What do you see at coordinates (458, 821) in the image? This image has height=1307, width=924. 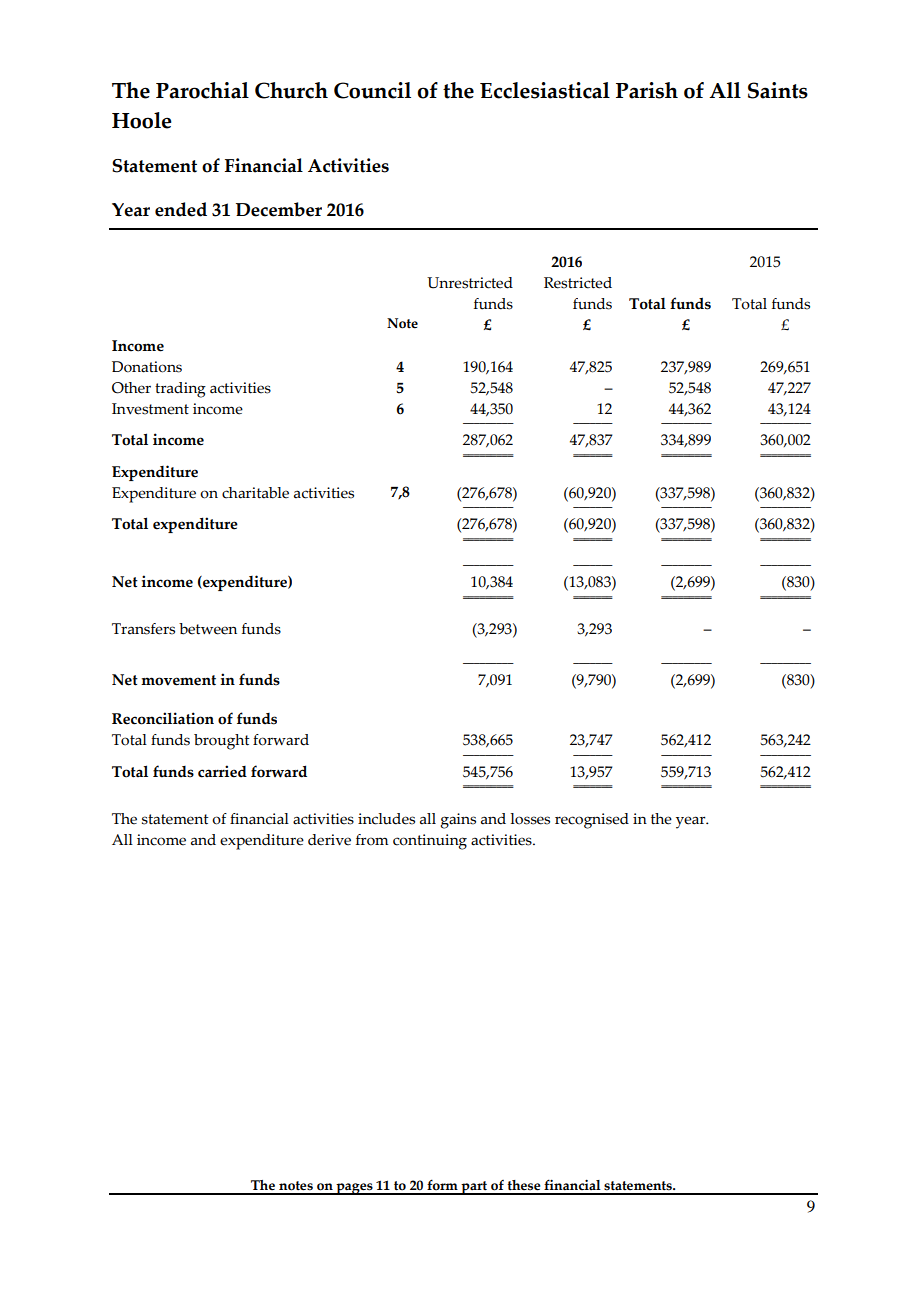 I see `gains` at bounding box center [458, 821].
